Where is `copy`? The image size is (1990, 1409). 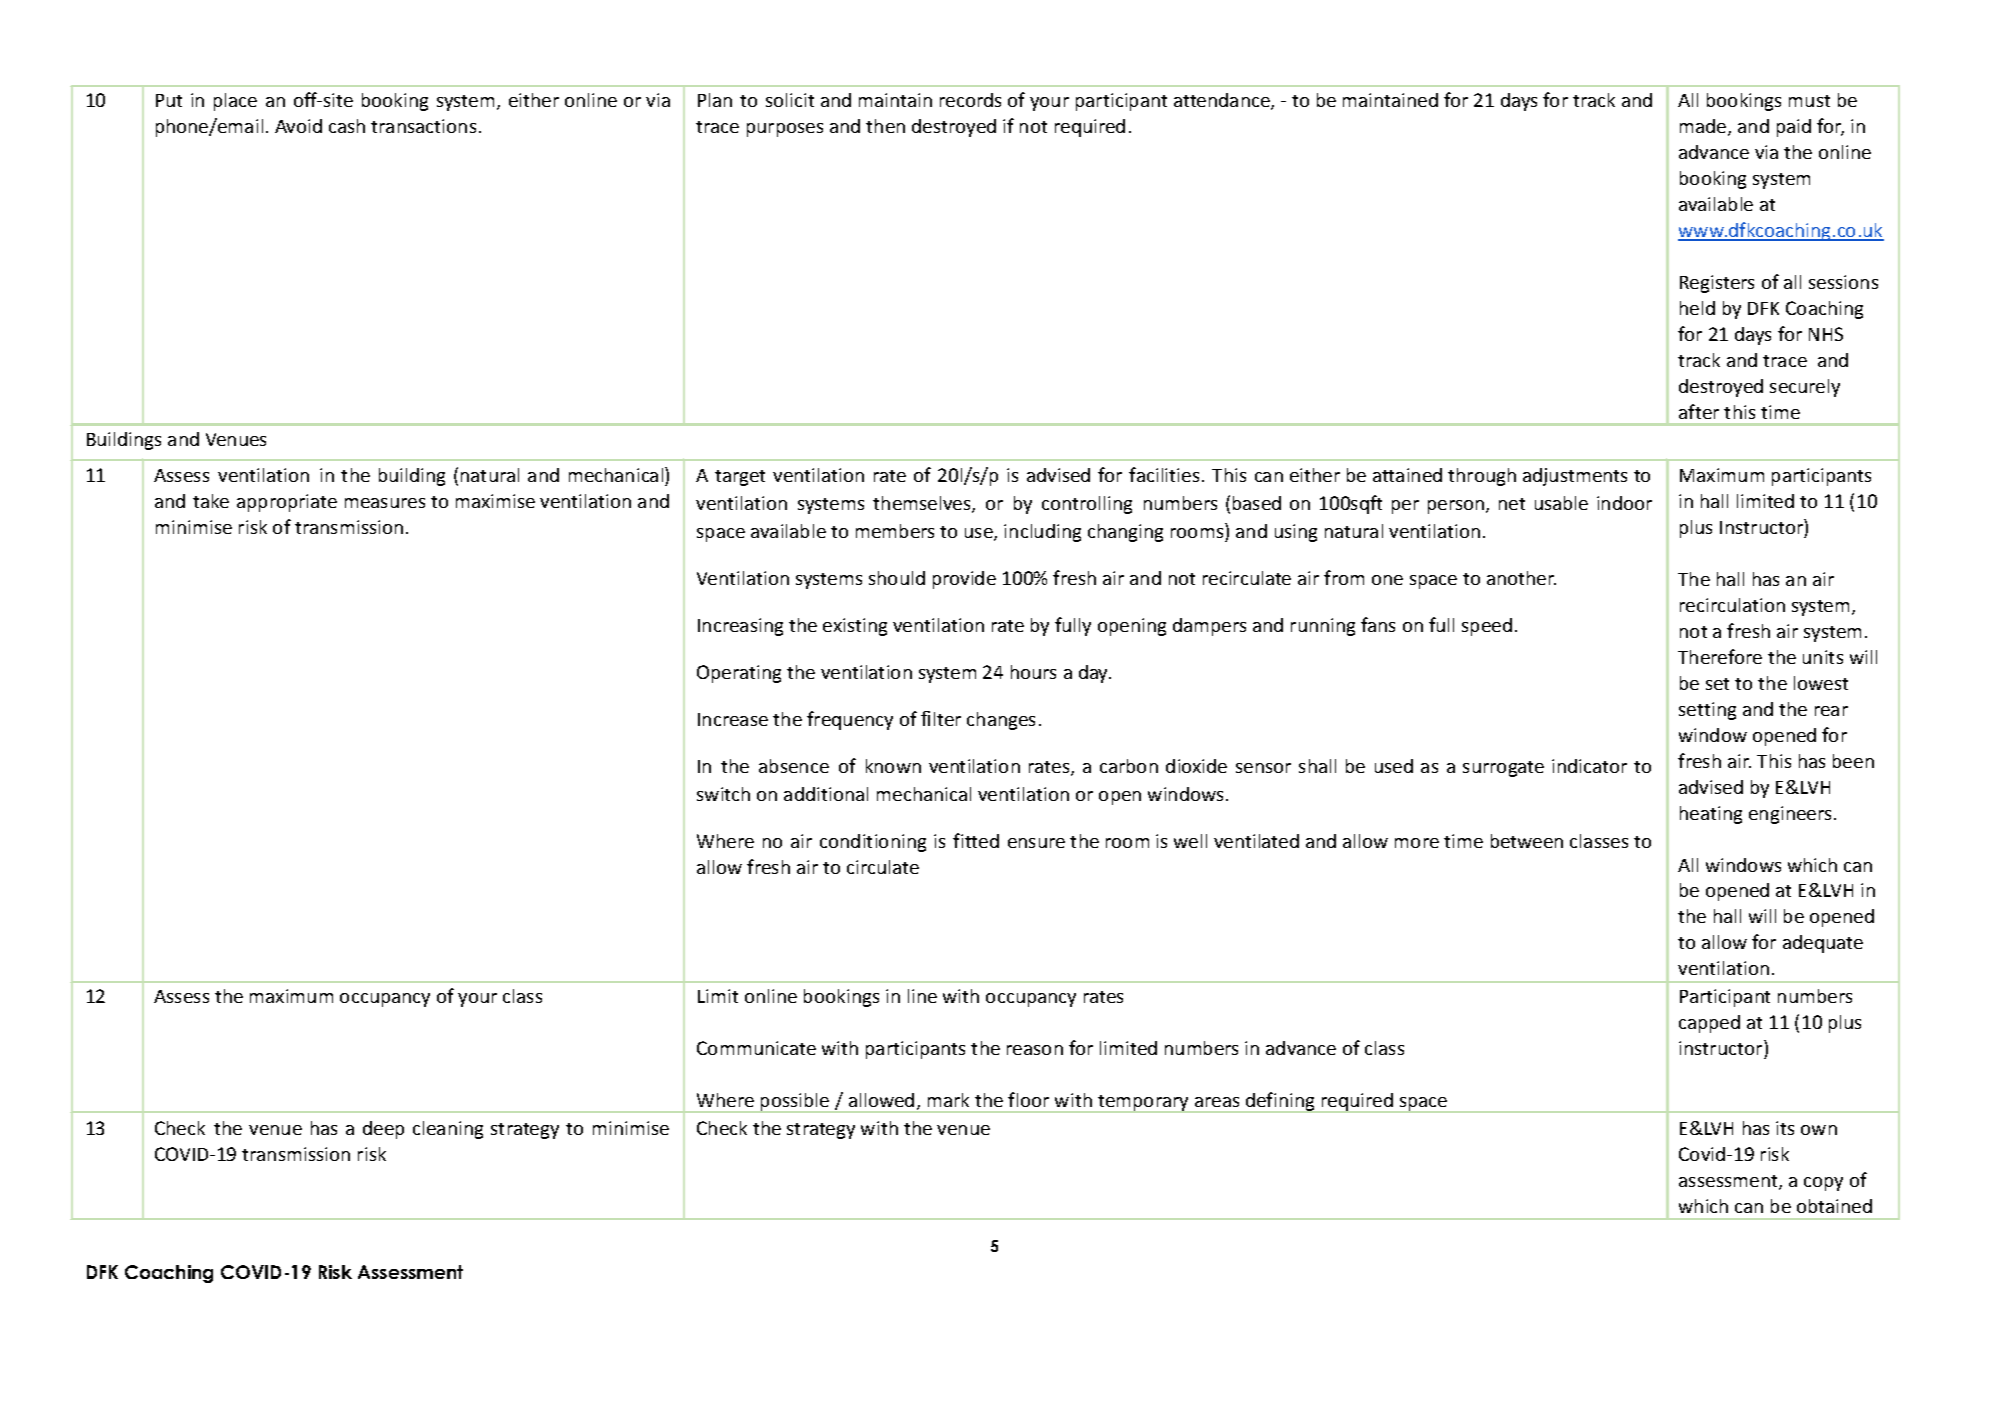 copy is located at coordinates (1823, 1184).
